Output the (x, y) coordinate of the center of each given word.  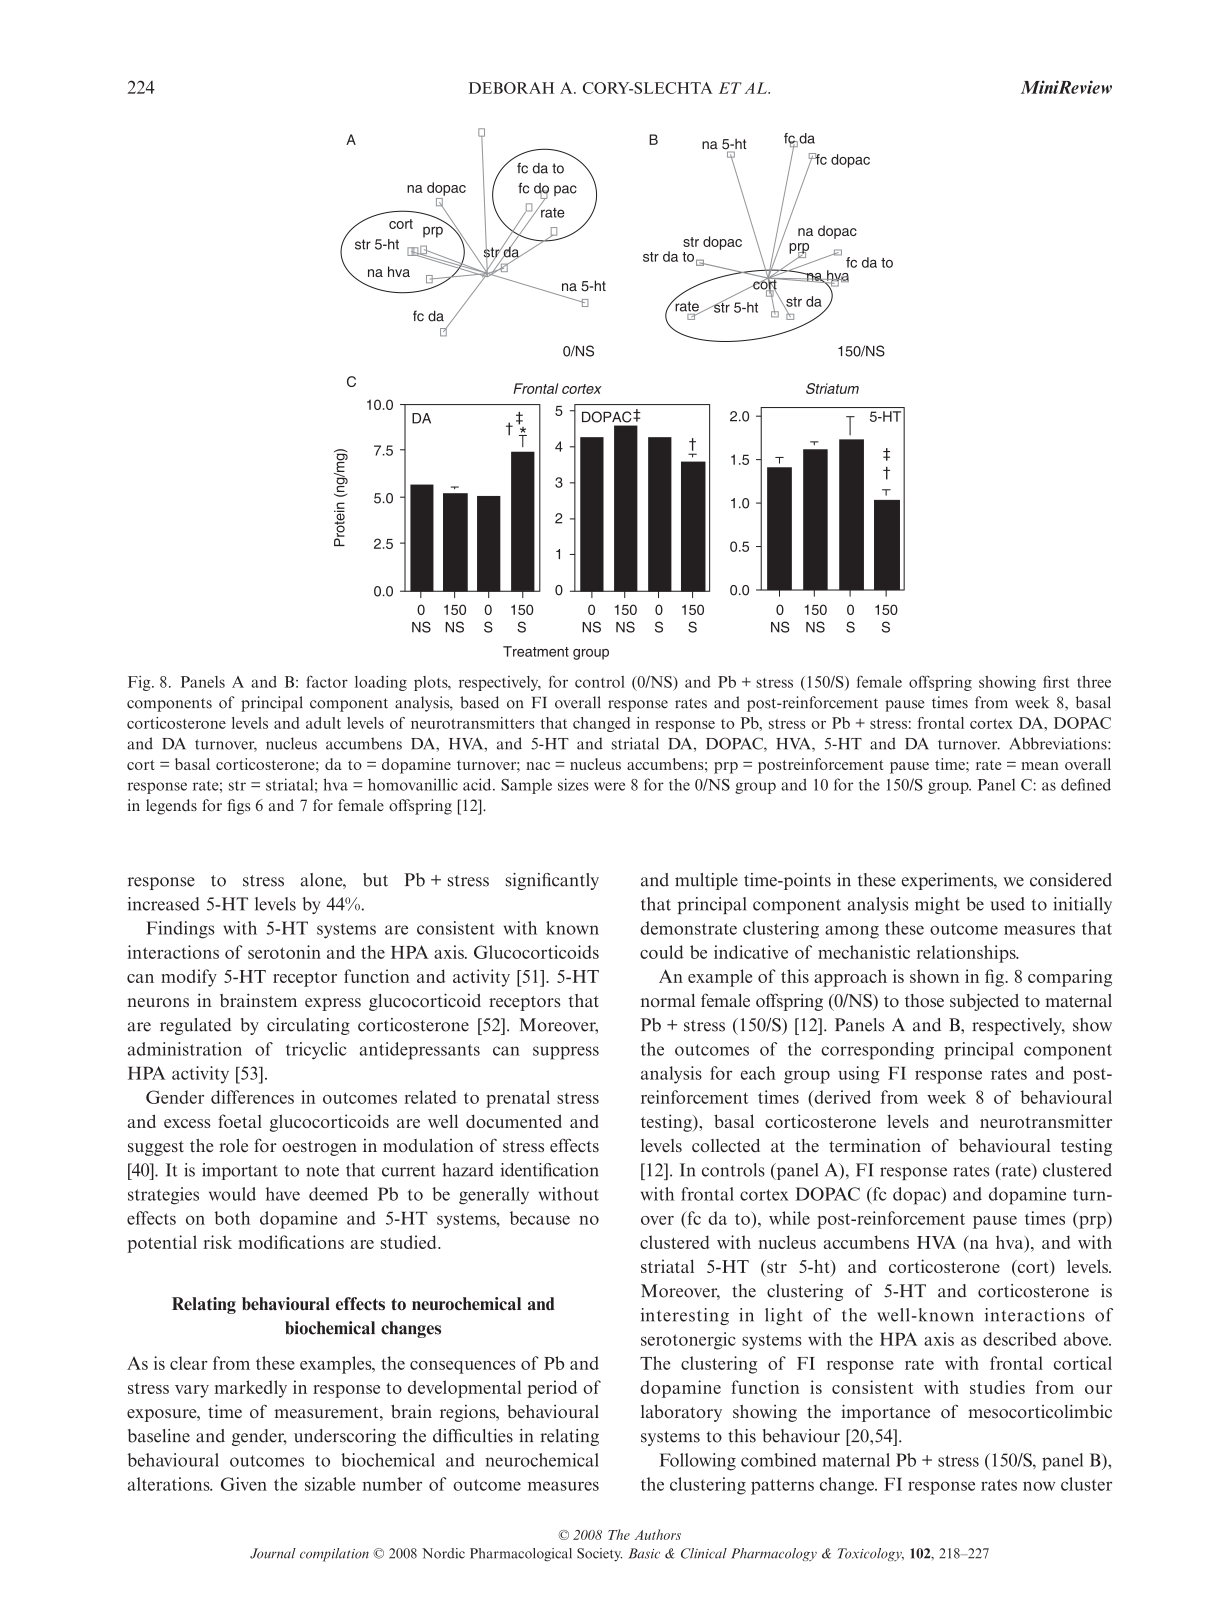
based (479, 702)
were (609, 786)
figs (238, 807)
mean (1040, 766)
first (1056, 681)
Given (244, 1484)
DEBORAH (511, 88)
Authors (658, 1534)
